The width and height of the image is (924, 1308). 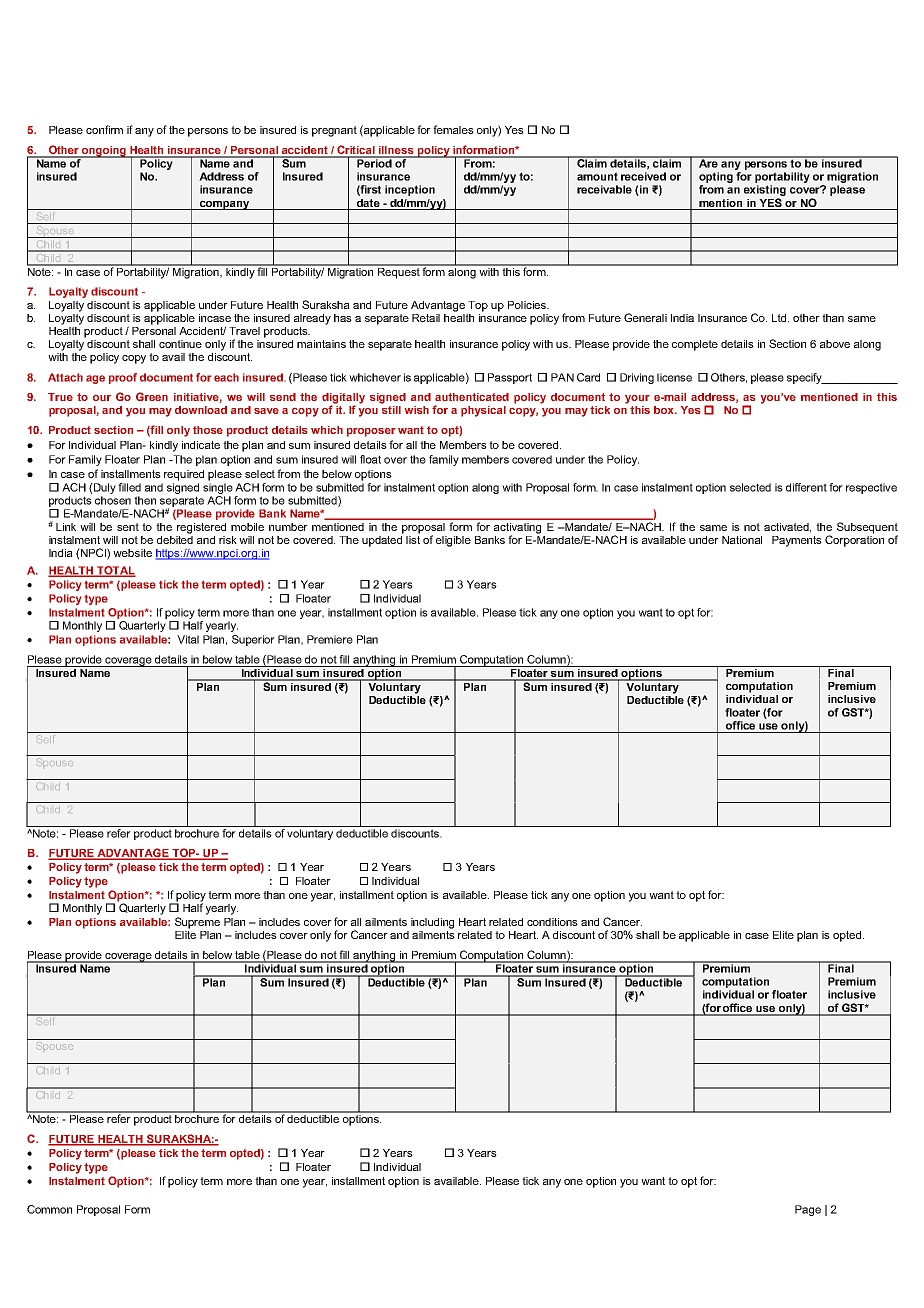 I want to click on Green, so click(x=152, y=396).
